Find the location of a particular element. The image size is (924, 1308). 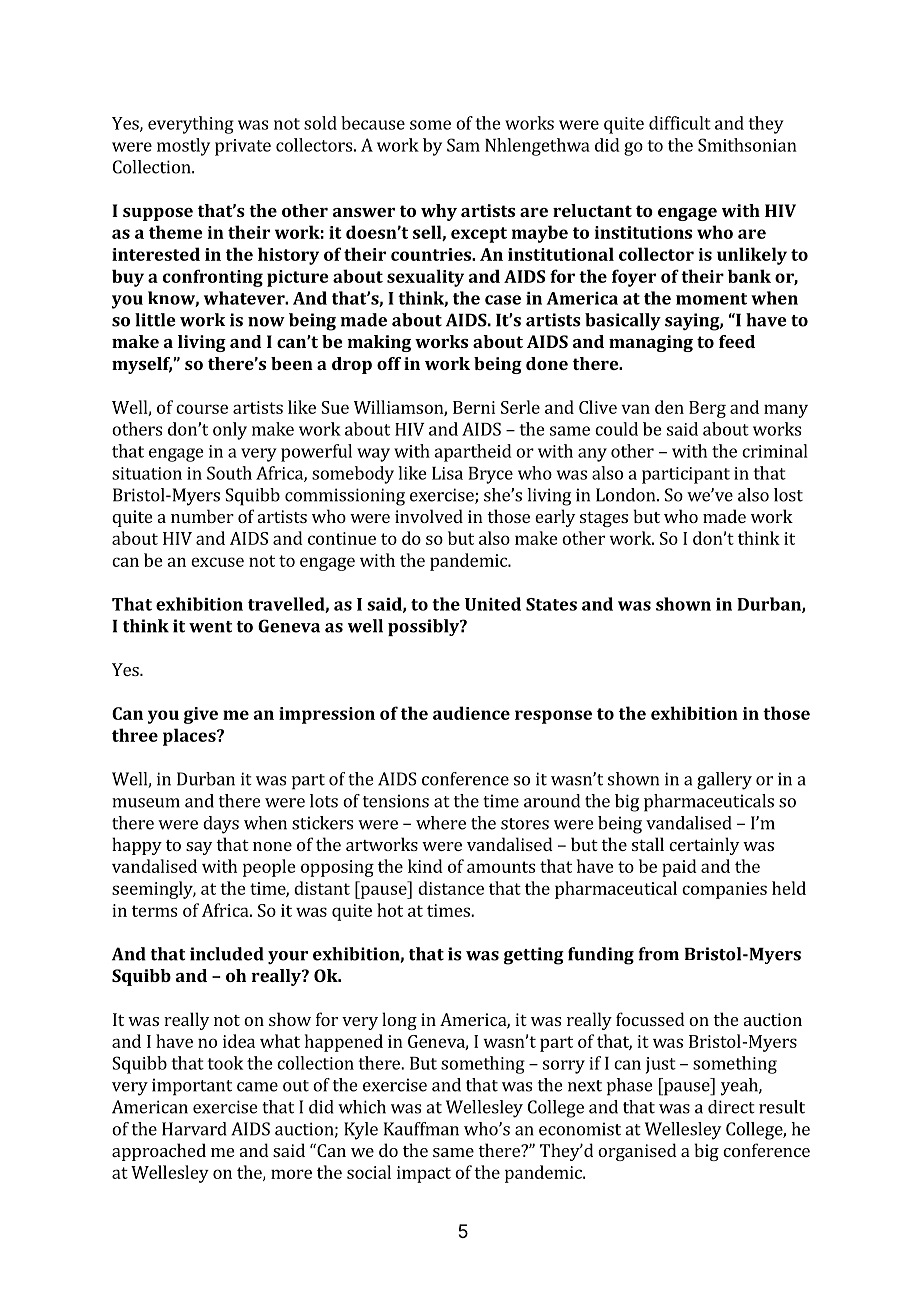

terms is located at coordinates (154, 911).
